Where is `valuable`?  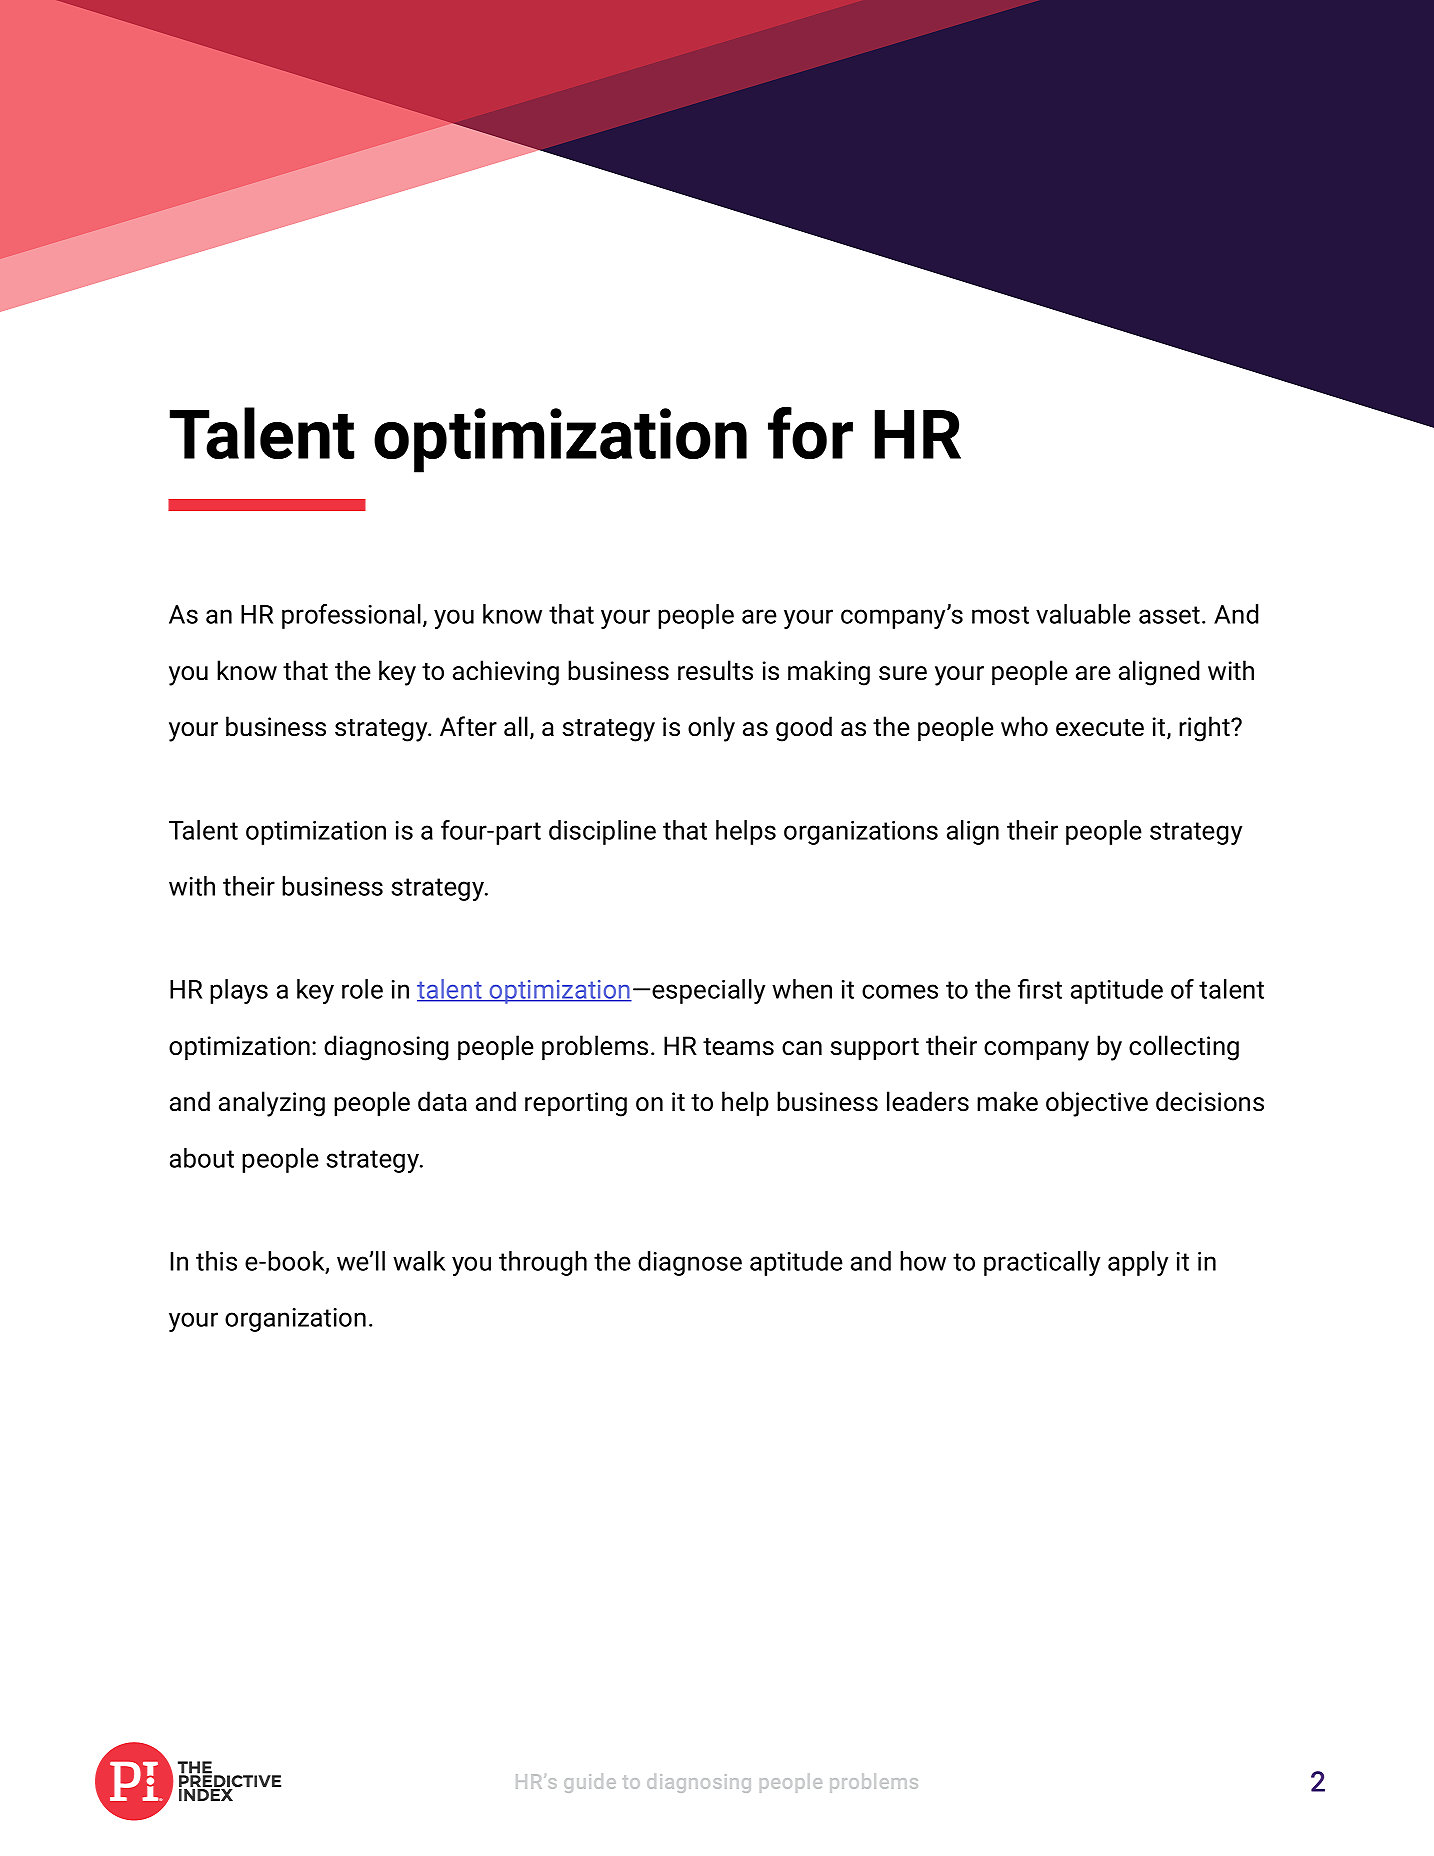
valuable is located at coordinates (1083, 614).
